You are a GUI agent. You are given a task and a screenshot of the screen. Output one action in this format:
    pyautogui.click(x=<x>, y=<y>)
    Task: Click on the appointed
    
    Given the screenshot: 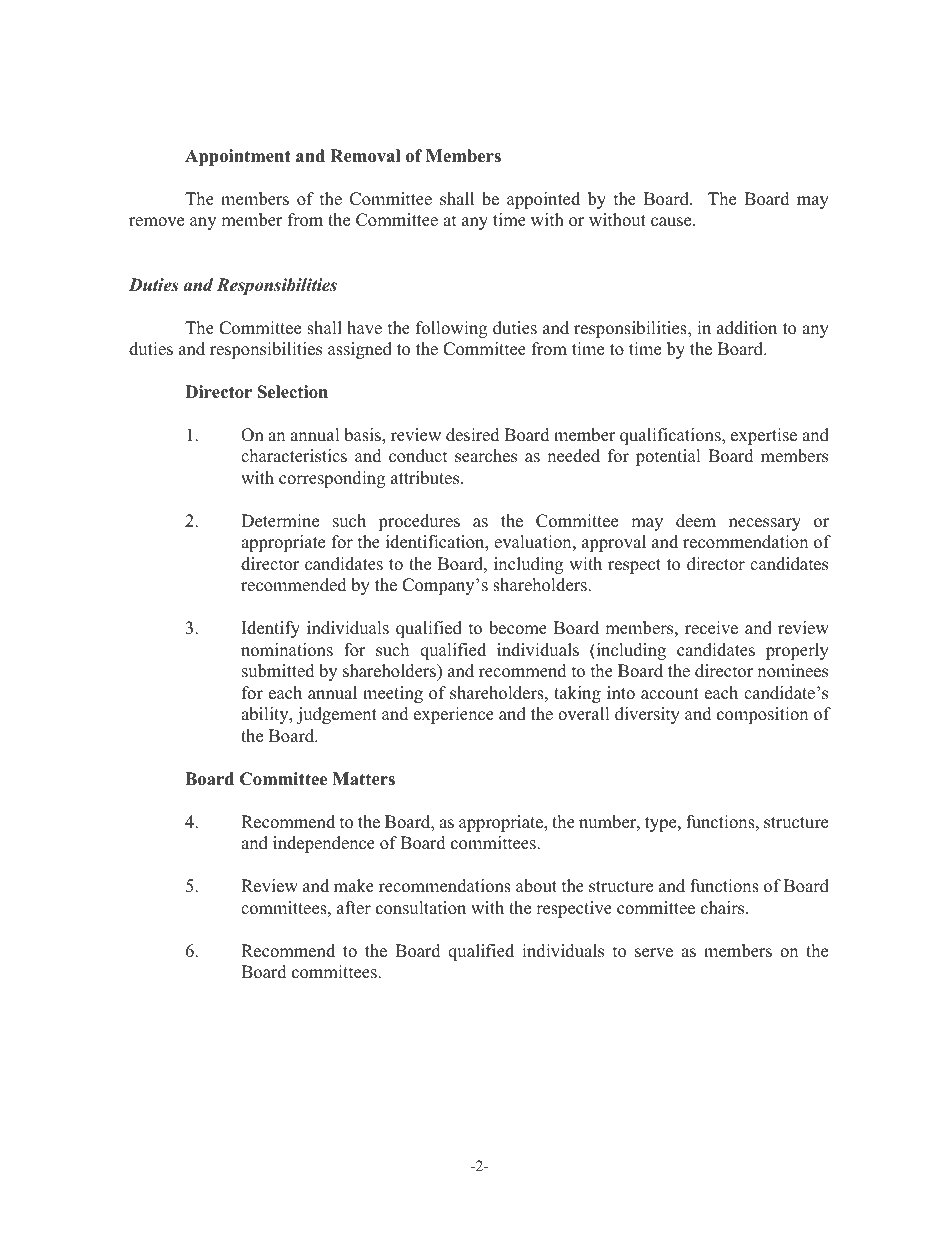 What is the action you would take?
    pyautogui.click(x=543, y=200)
